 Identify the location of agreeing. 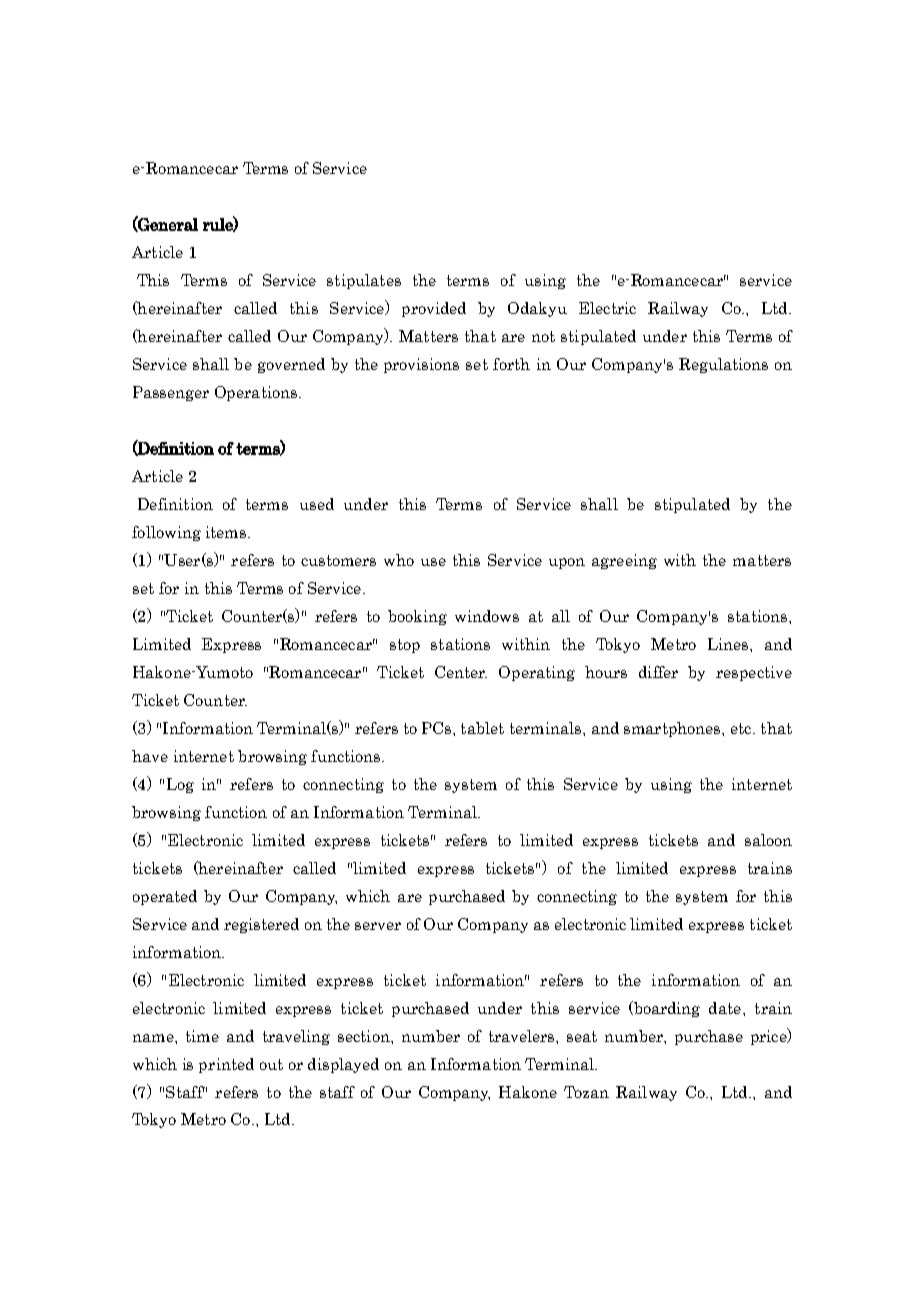
(624, 561).
